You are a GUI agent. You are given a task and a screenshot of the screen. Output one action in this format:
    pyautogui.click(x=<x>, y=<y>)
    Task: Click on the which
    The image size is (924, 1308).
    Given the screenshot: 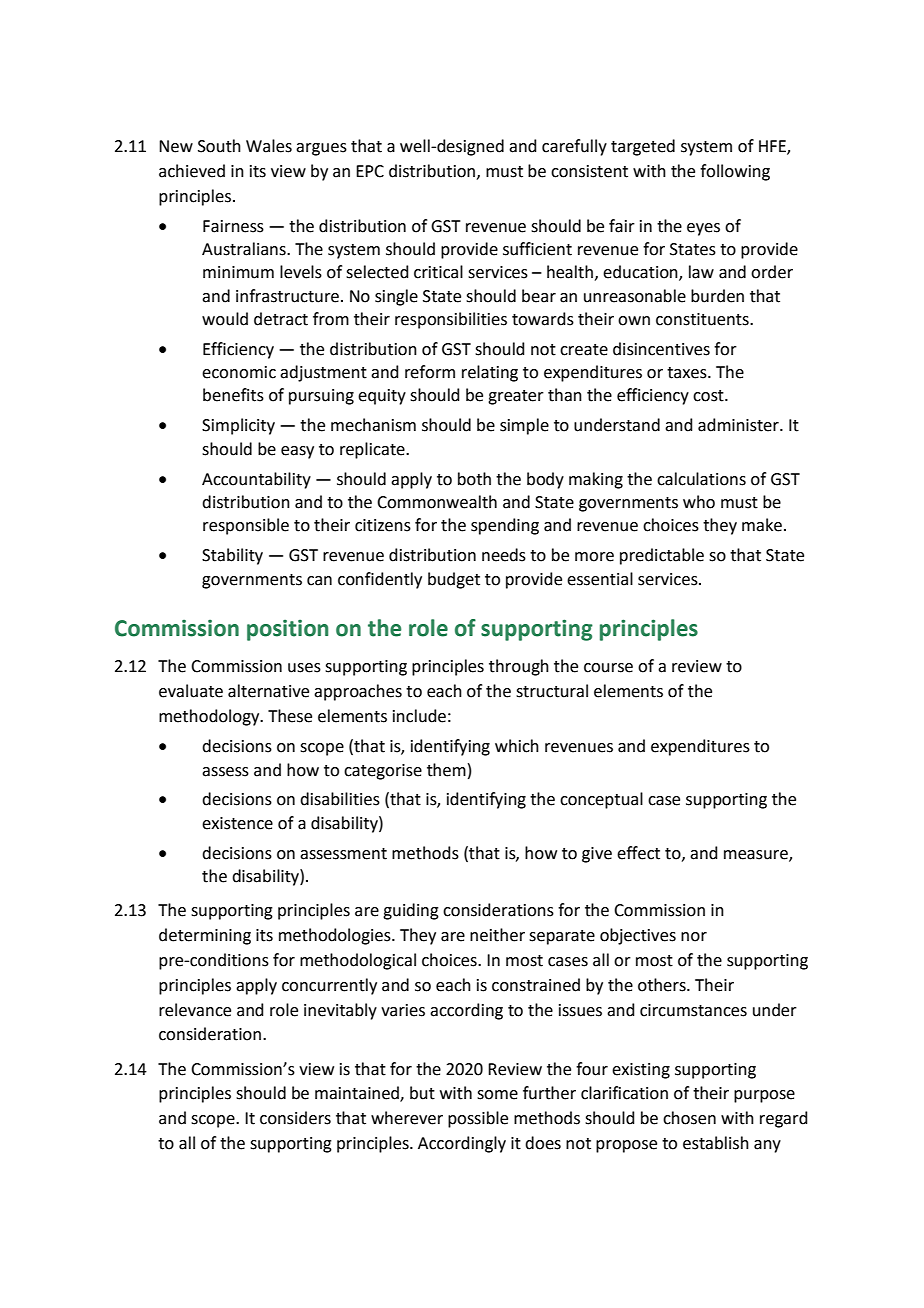 What is the action you would take?
    pyautogui.click(x=517, y=746)
